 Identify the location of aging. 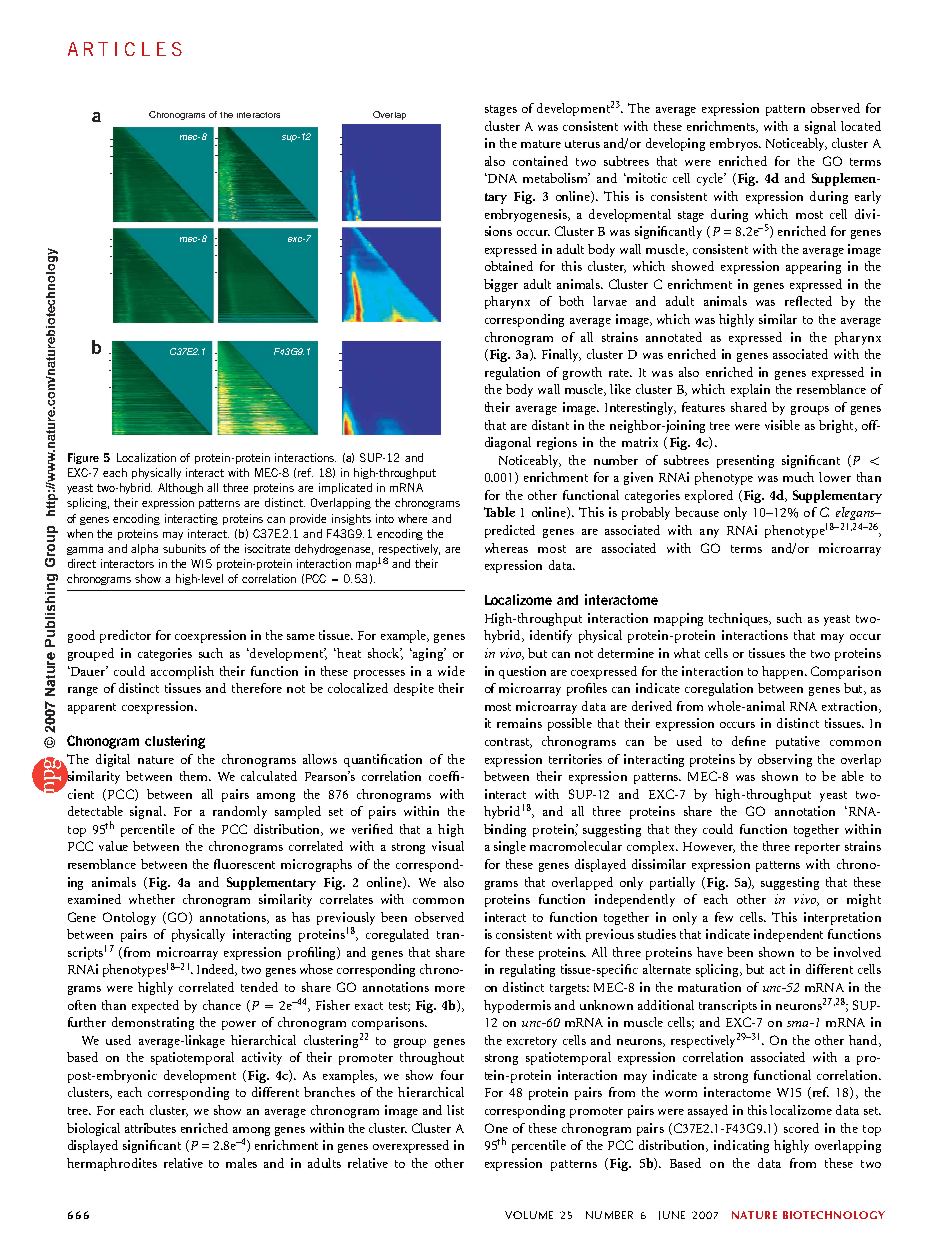
(428, 654).
